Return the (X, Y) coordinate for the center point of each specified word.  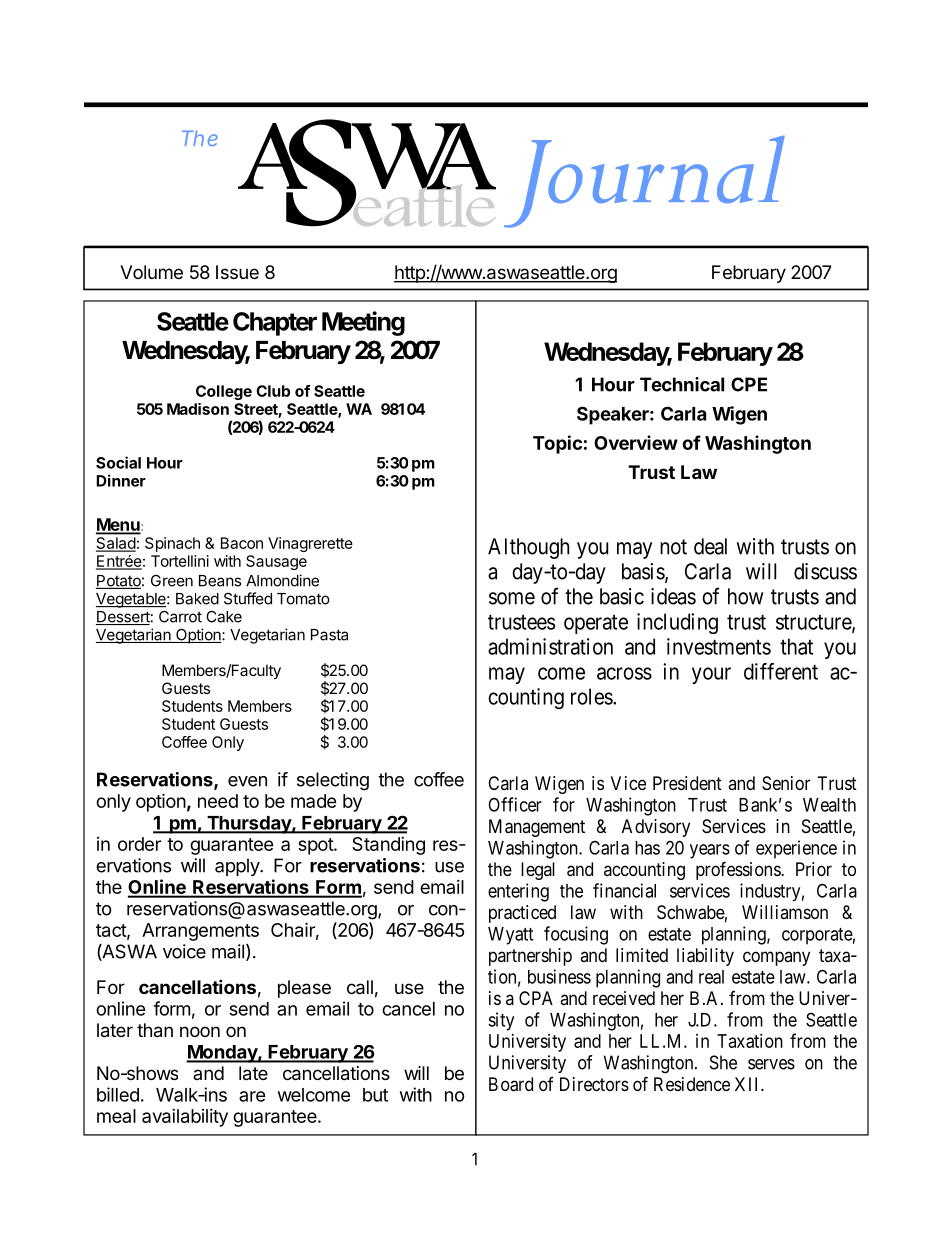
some (512, 598)
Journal (644, 182)
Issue (237, 272)
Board (511, 1084)
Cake (224, 616)
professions (739, 870)
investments (719, 646)
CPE (749, 384)
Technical (682, 384)
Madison (198, 409)
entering (518, 892)
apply (238, 867)
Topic (557, 444)
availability (185, 1118)
